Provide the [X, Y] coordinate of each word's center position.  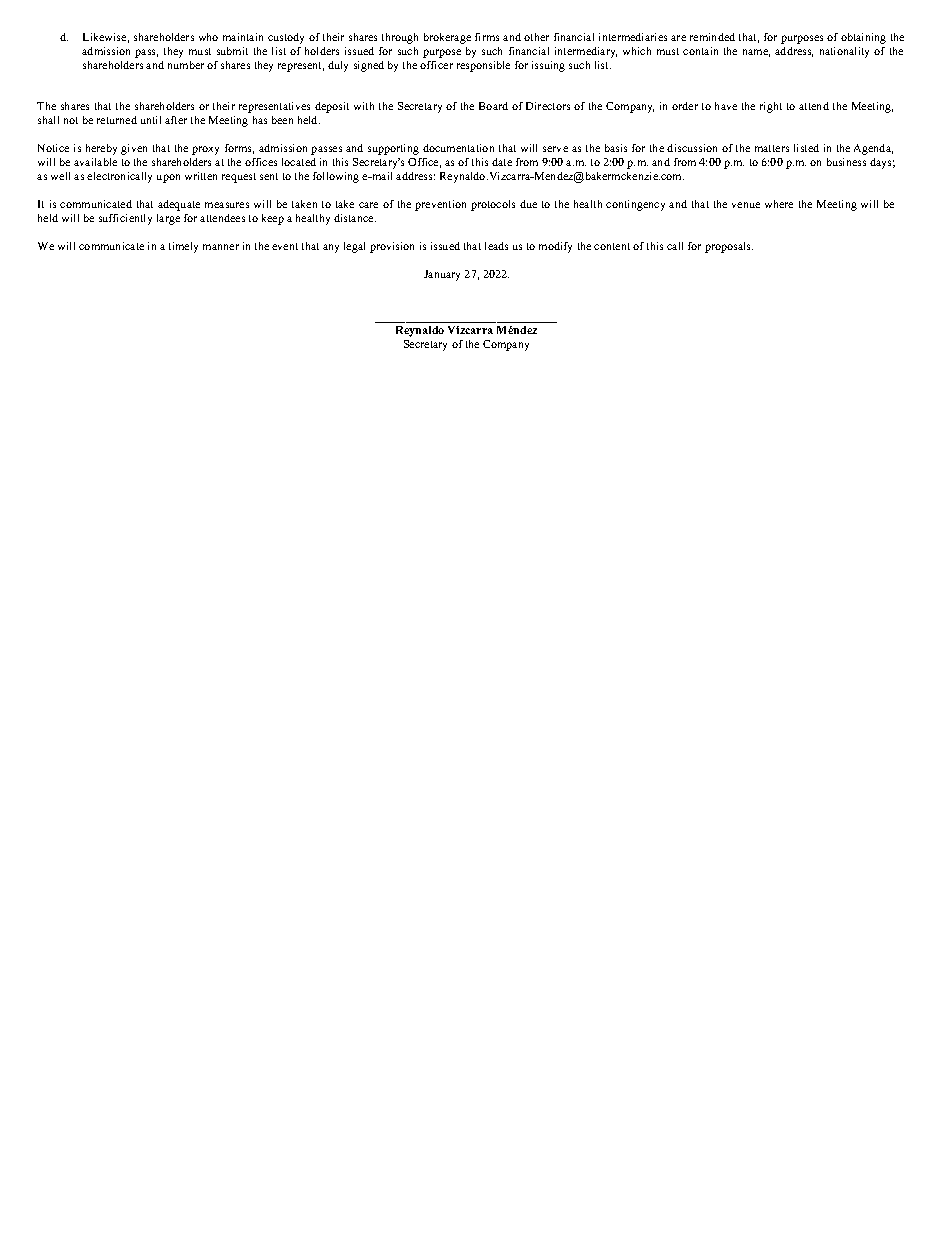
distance [355, 218]
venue [746, 205]
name [756, 53]
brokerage [447, 38]
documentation [458, 148]
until [151, 120]
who [208, 37]
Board [493, 106]
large [168, 219]
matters [772, 148]
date [502, 162]
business [846, 162]
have [726, 106]
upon [168, 178]
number [186, 65]
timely [183, 247]
